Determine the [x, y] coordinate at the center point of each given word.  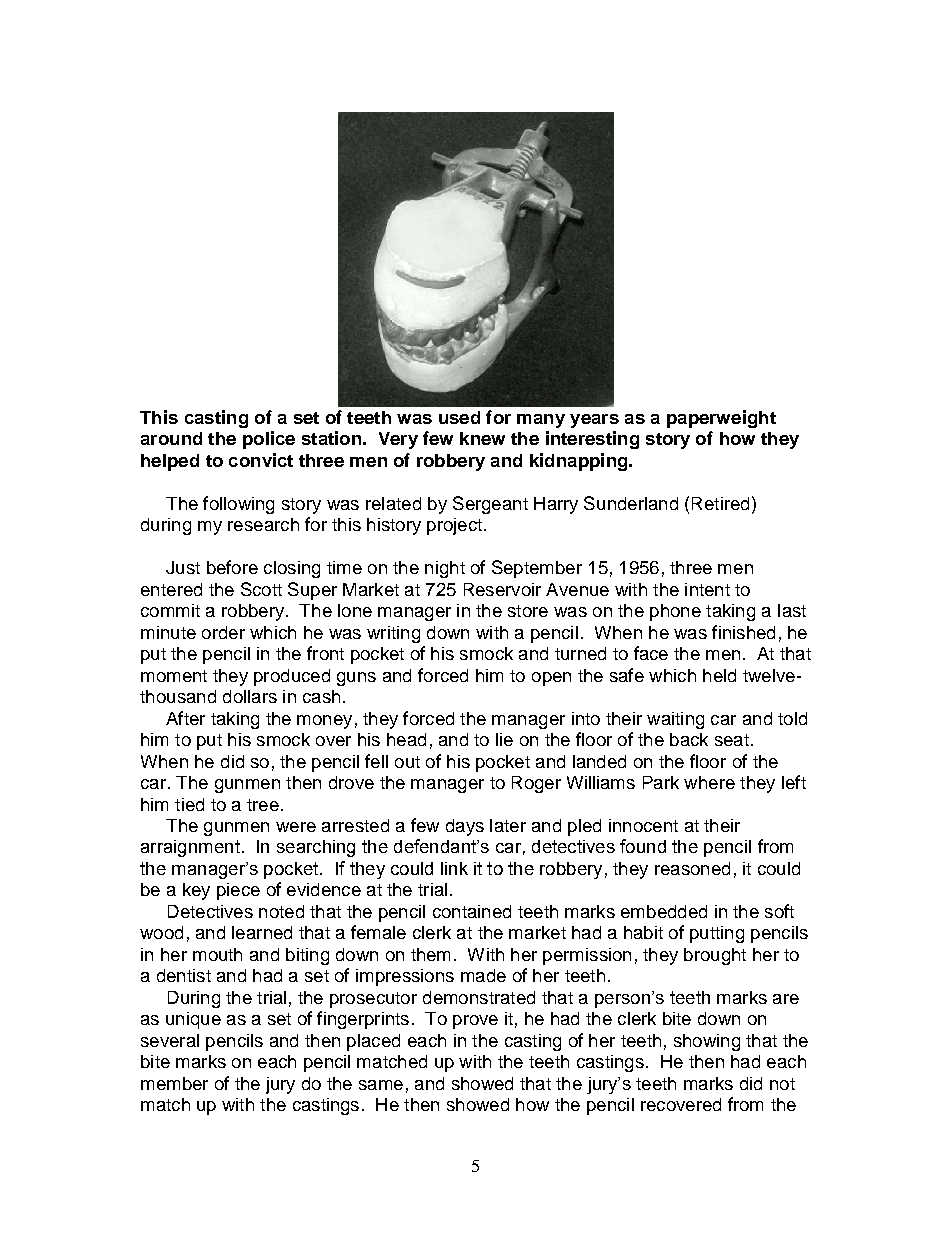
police [269, 440]
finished [743, 632]
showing [707, 1042]
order [223, 632]
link [454, 868]
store [528, 611]
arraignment [190, 848]
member [174, 1083]
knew [482, 438]
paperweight [721, 419]
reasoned [692, 868]
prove [475, 1022]
